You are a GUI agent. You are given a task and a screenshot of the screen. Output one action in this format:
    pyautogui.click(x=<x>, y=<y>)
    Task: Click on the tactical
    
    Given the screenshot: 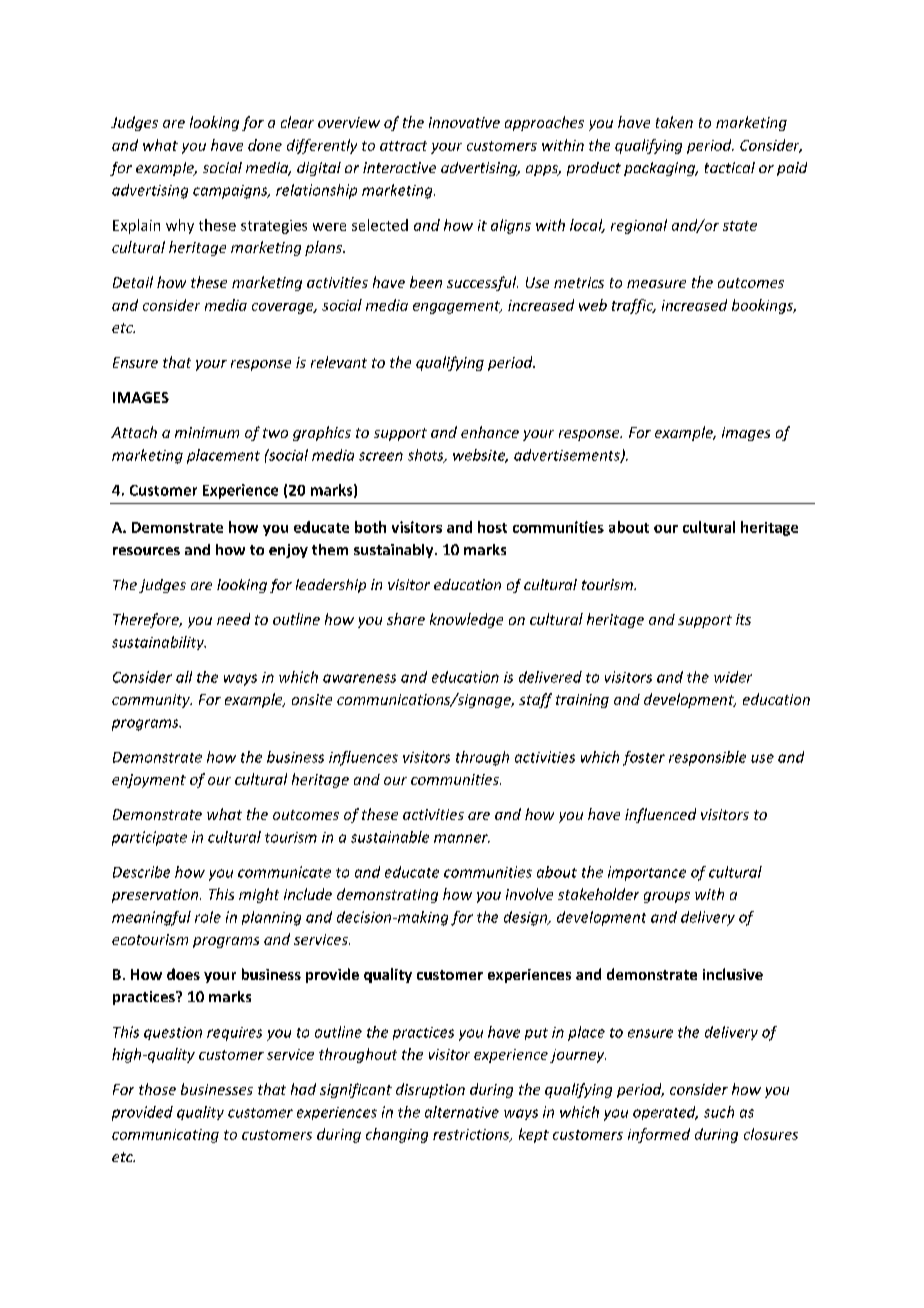 What is the action you would take?
    pyautogui.click(x=730, y=167)
